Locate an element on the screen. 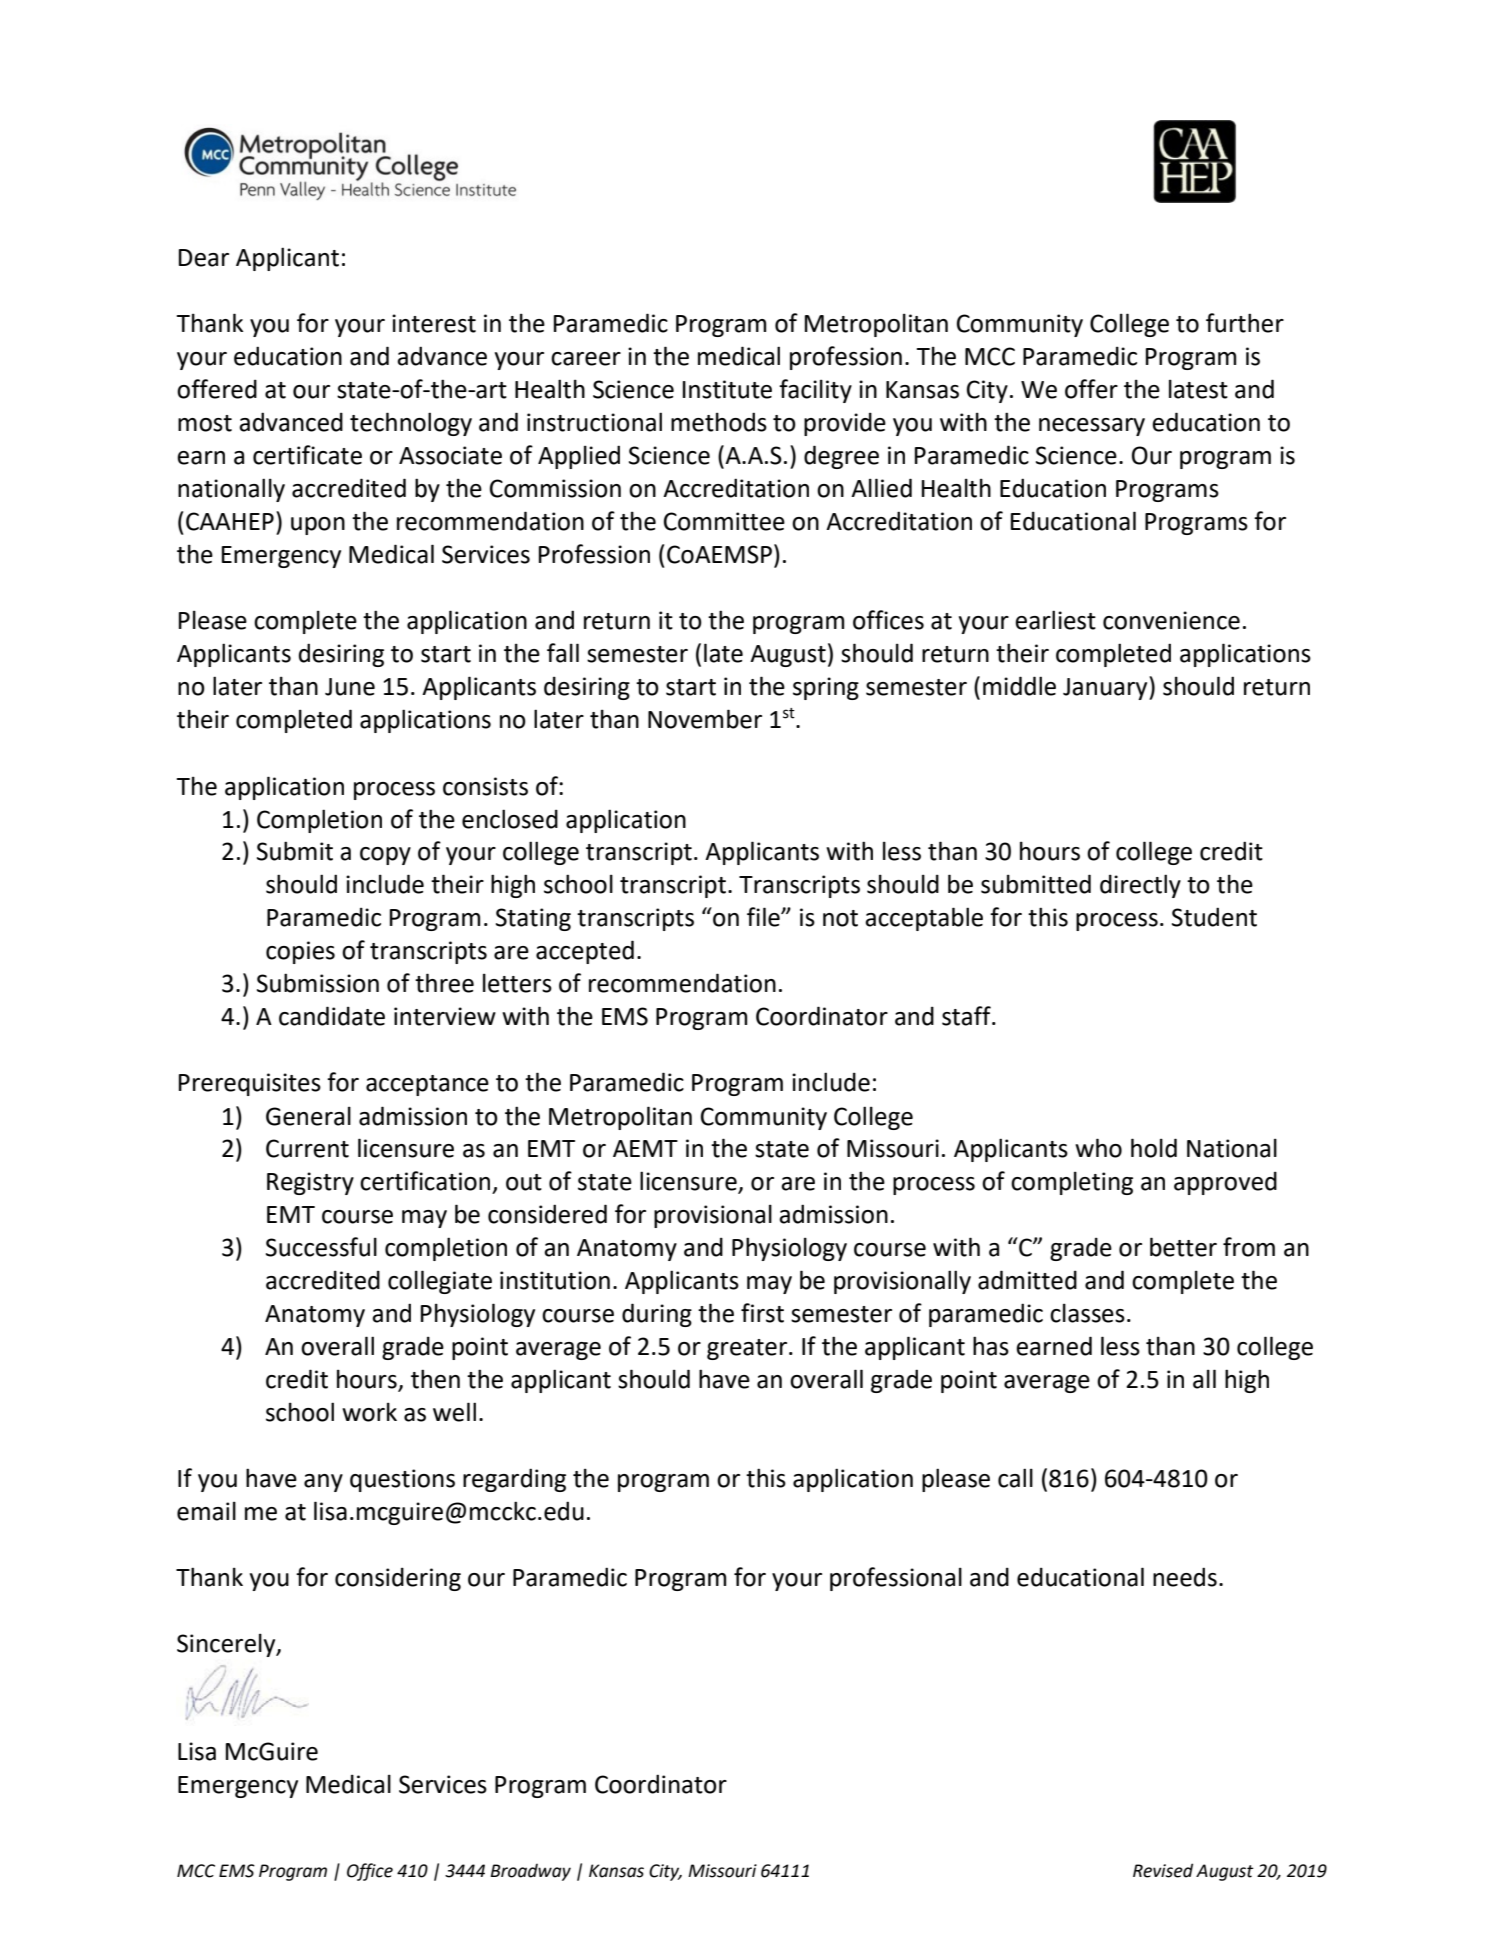 This screenshot has height=1946, width=1504. Revised is located at coordinates (1163, 1870).
